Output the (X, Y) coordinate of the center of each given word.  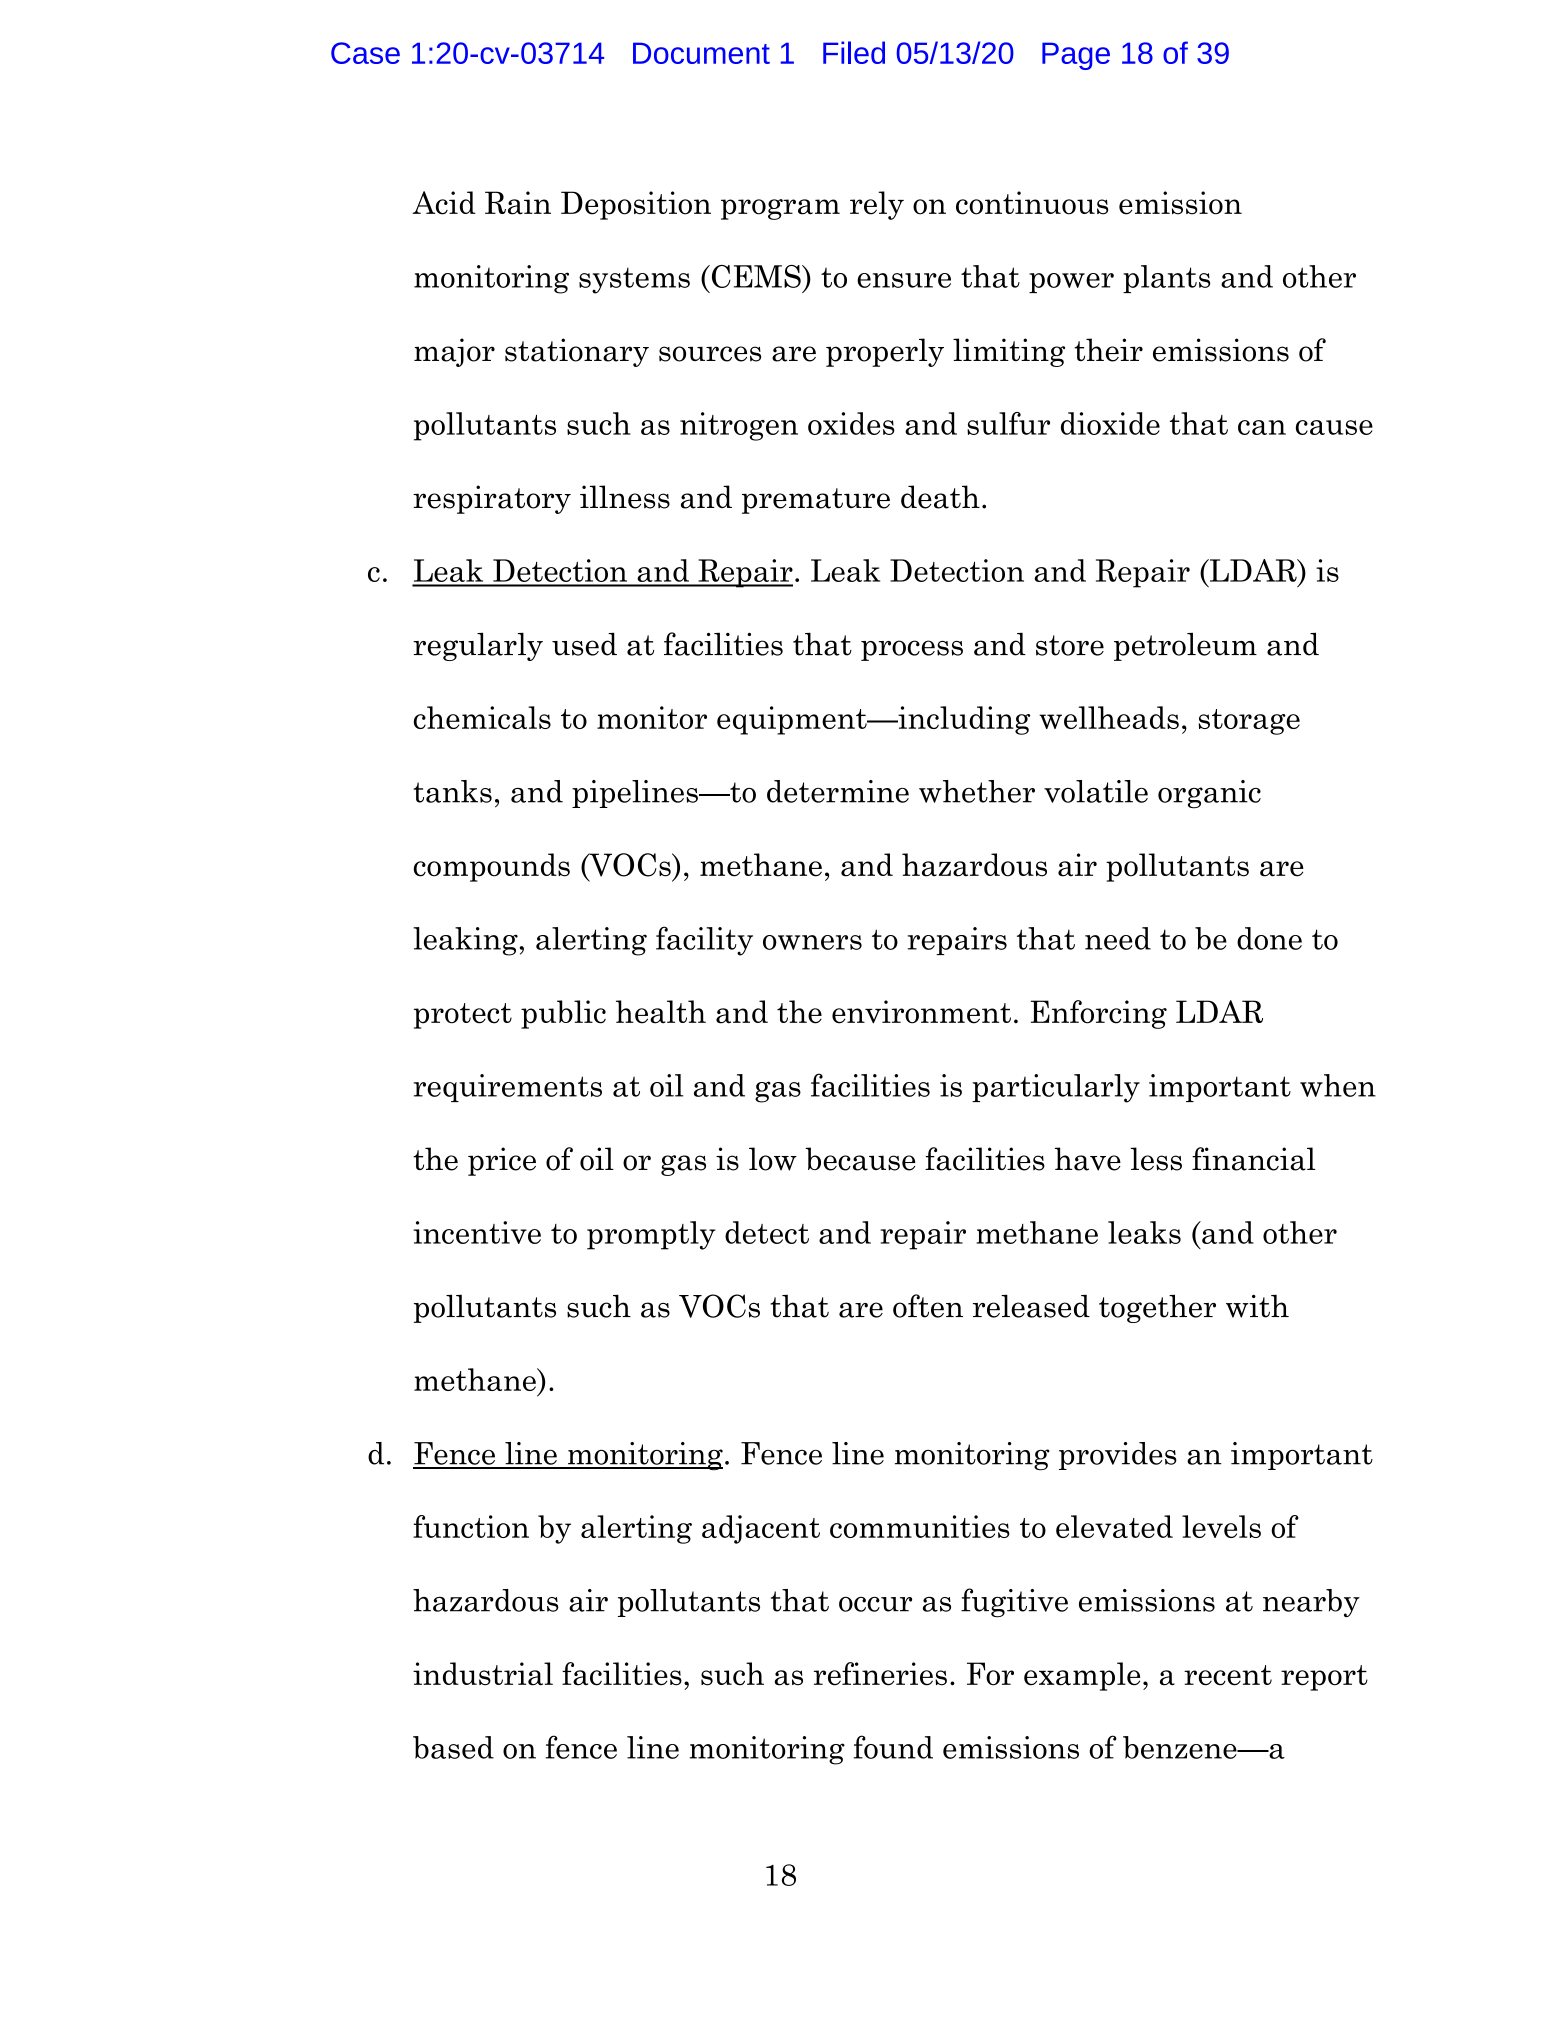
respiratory (492, 499)
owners (812, 942)
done (1269, 938)
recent (1228, 1675)
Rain (518, 203)
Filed (854, 52)
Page (1076, 56)
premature (816, 501)
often (928, 1306)
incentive (477, 1232)
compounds (492, 867)
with (1257, 1306)
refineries (880, 1674)
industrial (483, 1674)
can (1262, 427)
